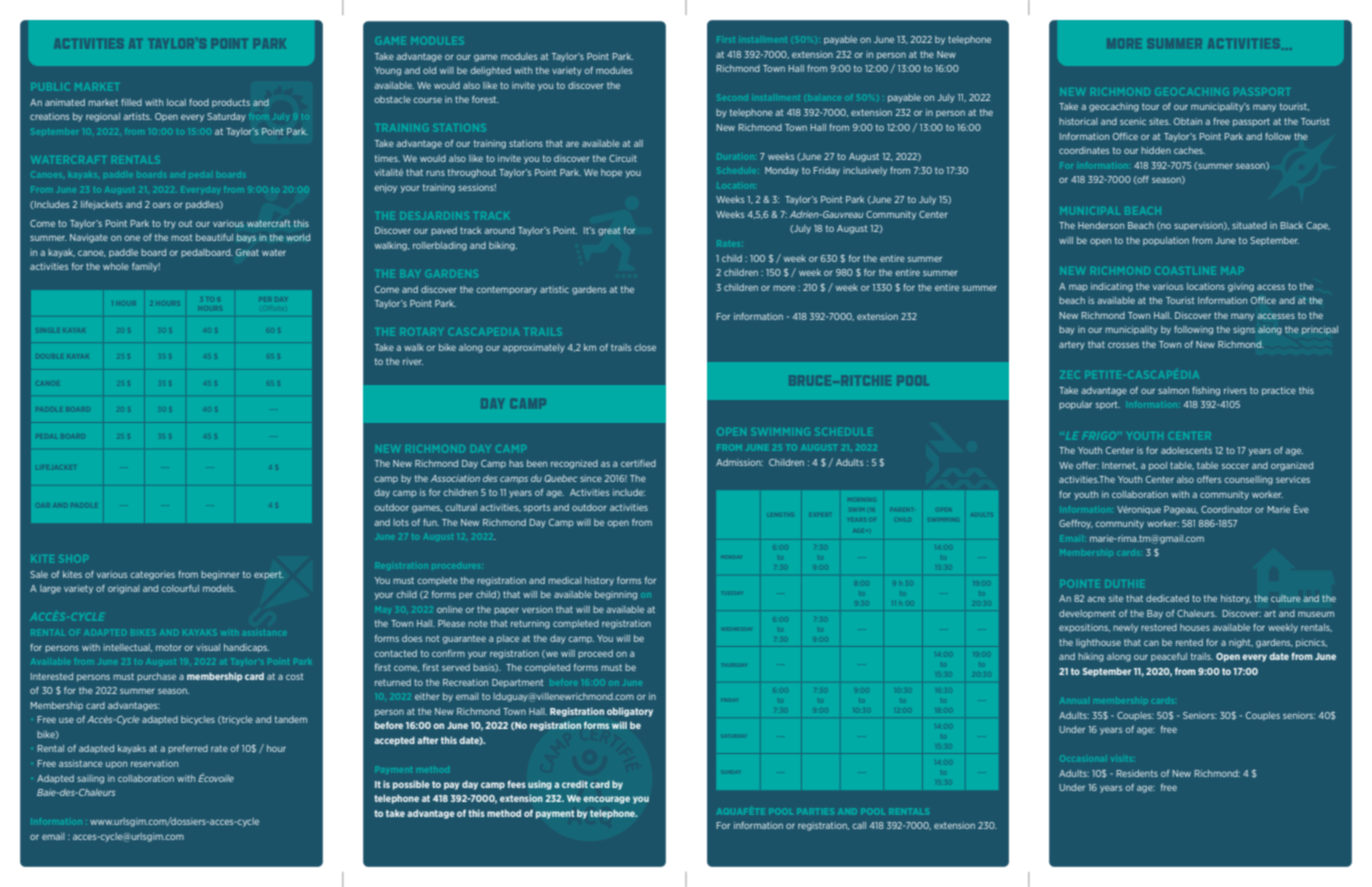 The width and height of the image is (1372, 887). Describe the element at coordinates (455, 478) in the image. I see `Association` at that location.
